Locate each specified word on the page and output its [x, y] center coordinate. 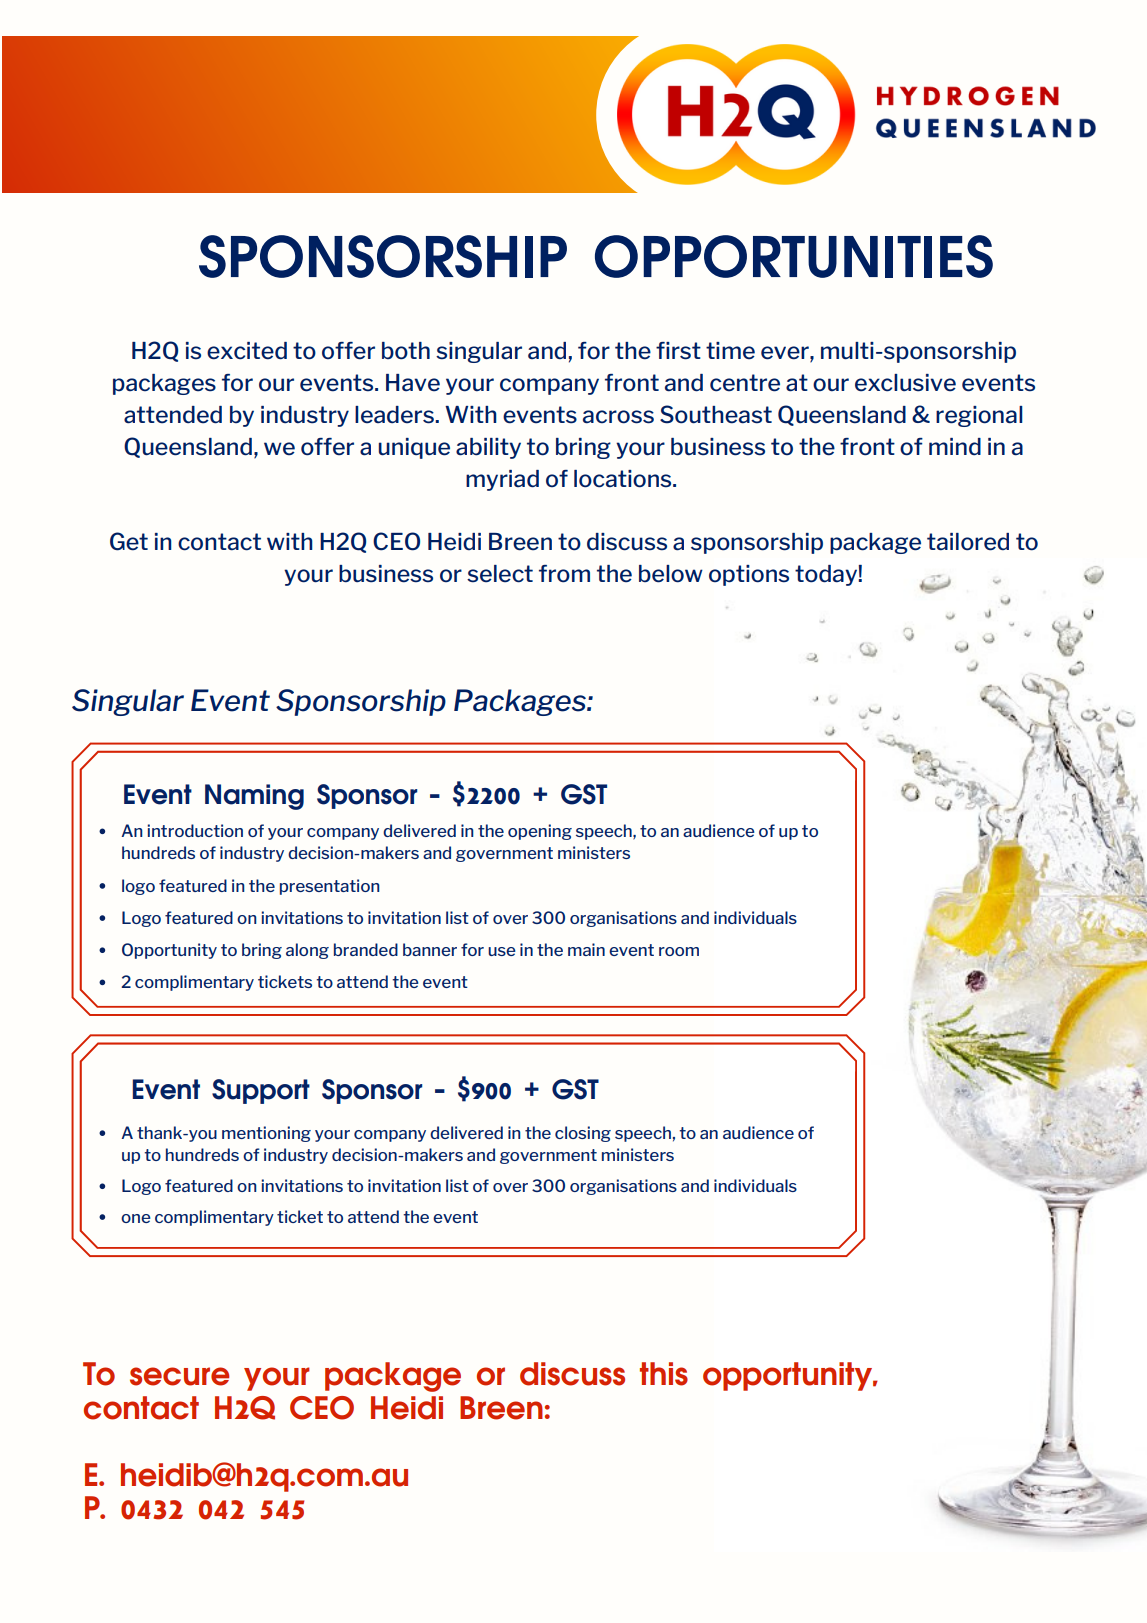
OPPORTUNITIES [794, 256]
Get [129, 541]
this [664, 1374]
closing [583, 1134]
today [827, 575]
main [586, 949]
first [678, 351]
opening [540, 832]
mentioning [266, 1134]
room [679, 951]
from [564, 574]
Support [261, 1091]
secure [179, 1376]
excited [247, 351]
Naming [254, 797]
